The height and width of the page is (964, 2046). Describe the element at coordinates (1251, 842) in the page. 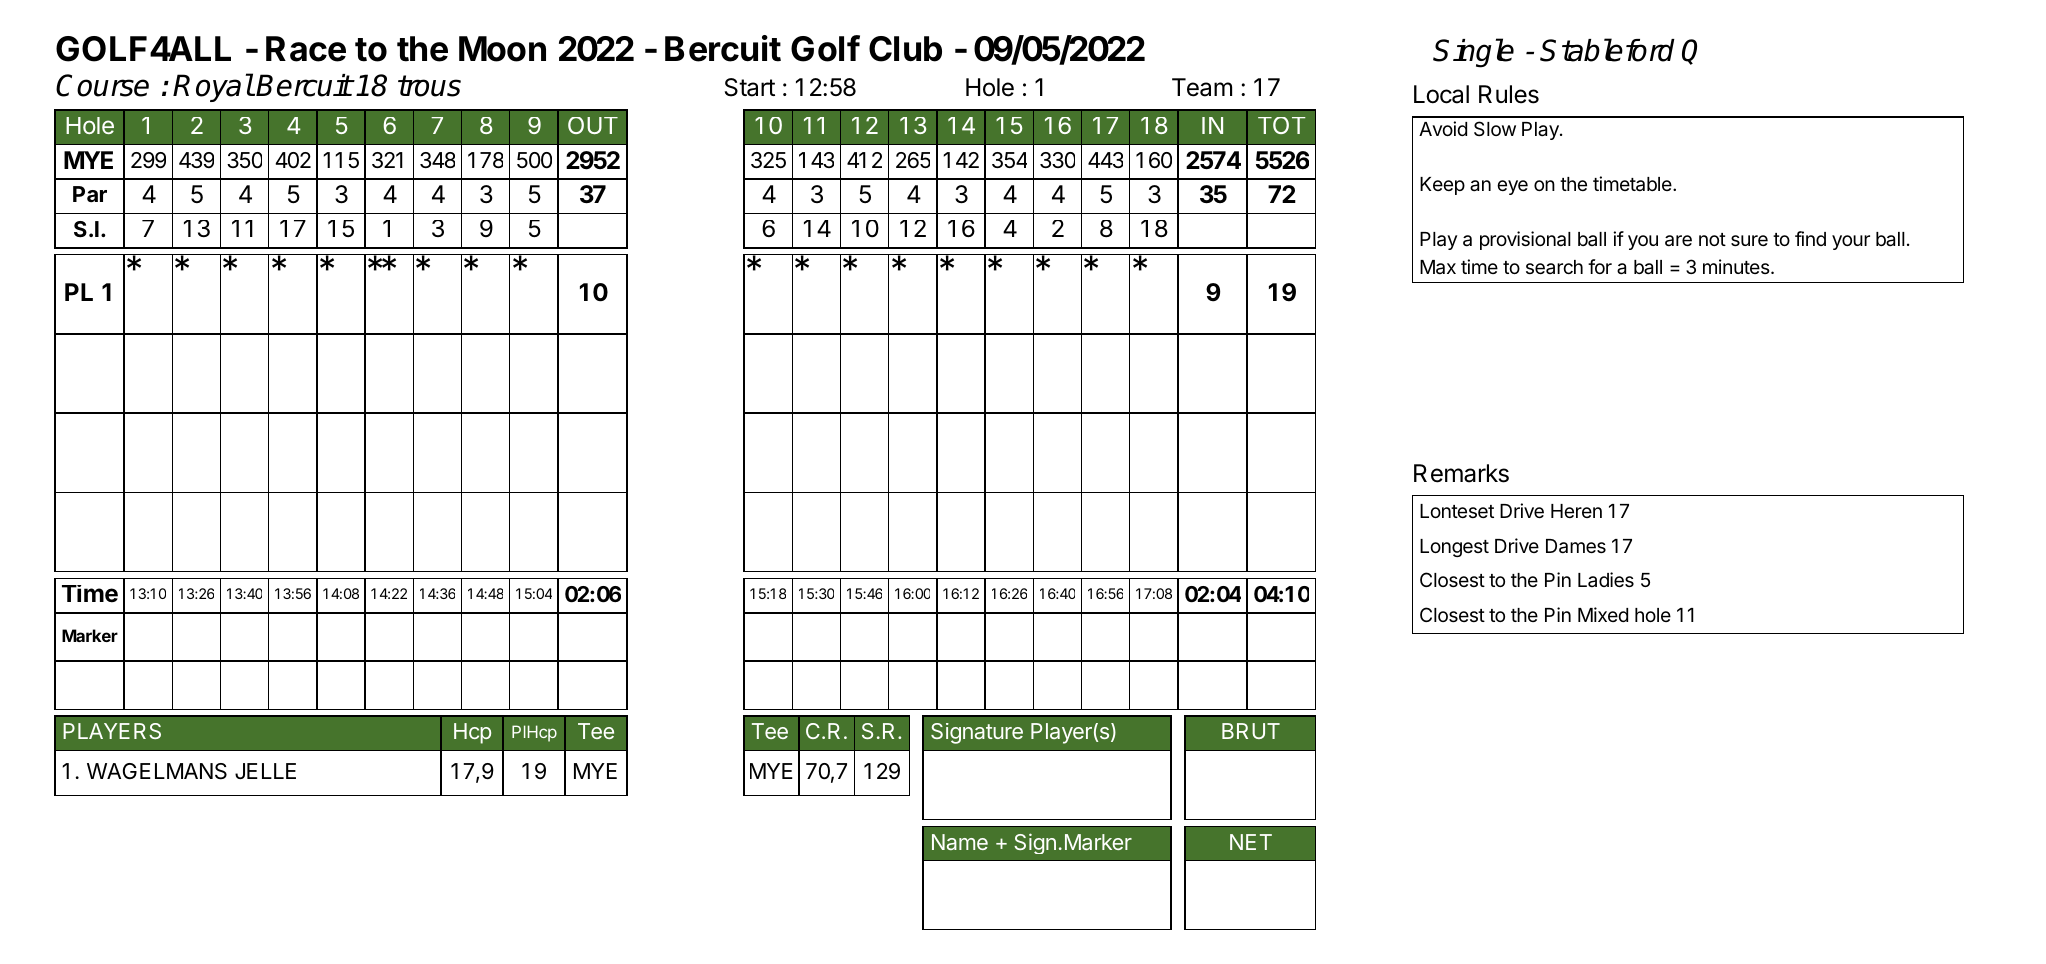

I see `NET` at that location.
